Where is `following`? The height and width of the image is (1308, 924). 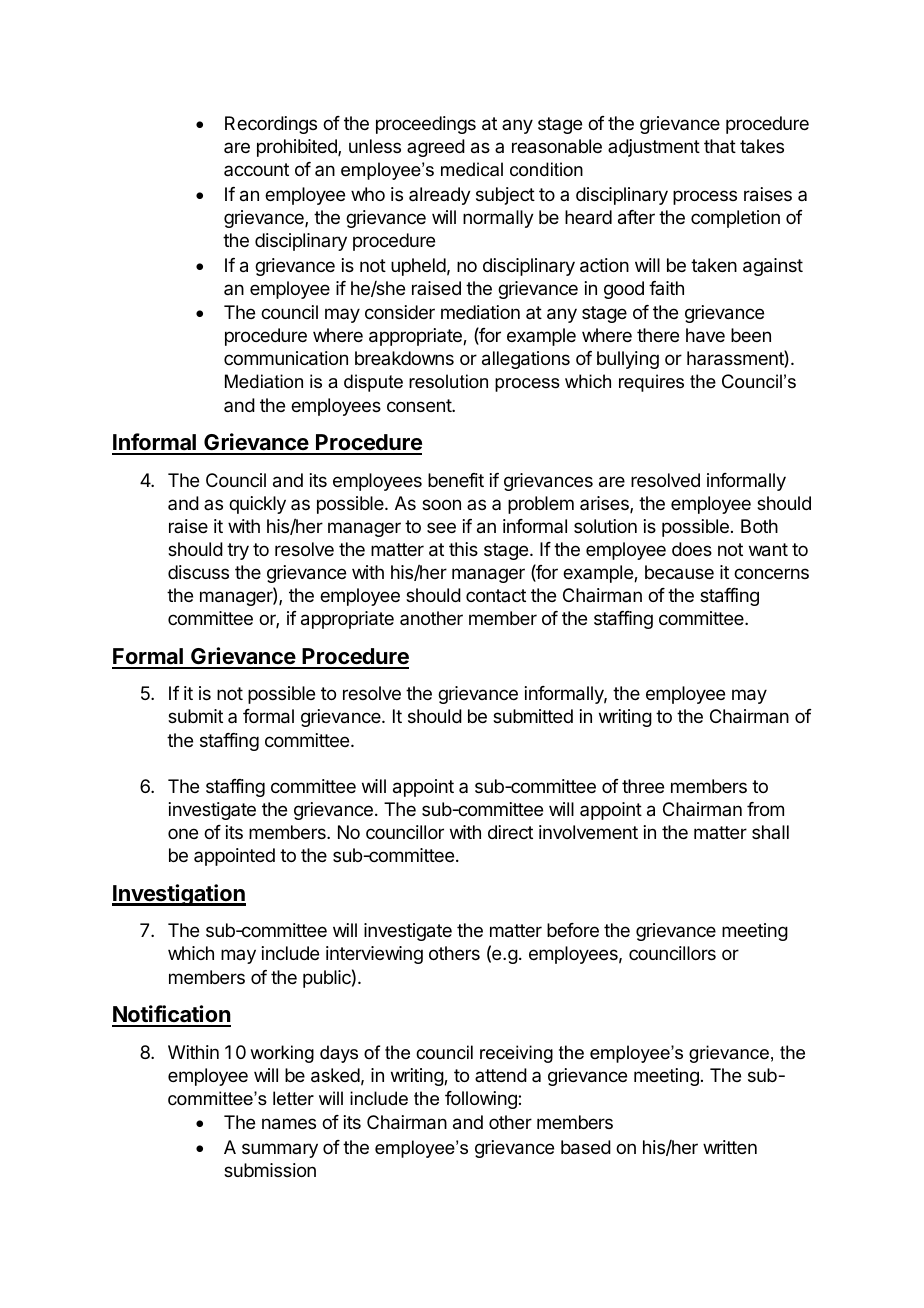 following is located at coordinates (482, 1100).
